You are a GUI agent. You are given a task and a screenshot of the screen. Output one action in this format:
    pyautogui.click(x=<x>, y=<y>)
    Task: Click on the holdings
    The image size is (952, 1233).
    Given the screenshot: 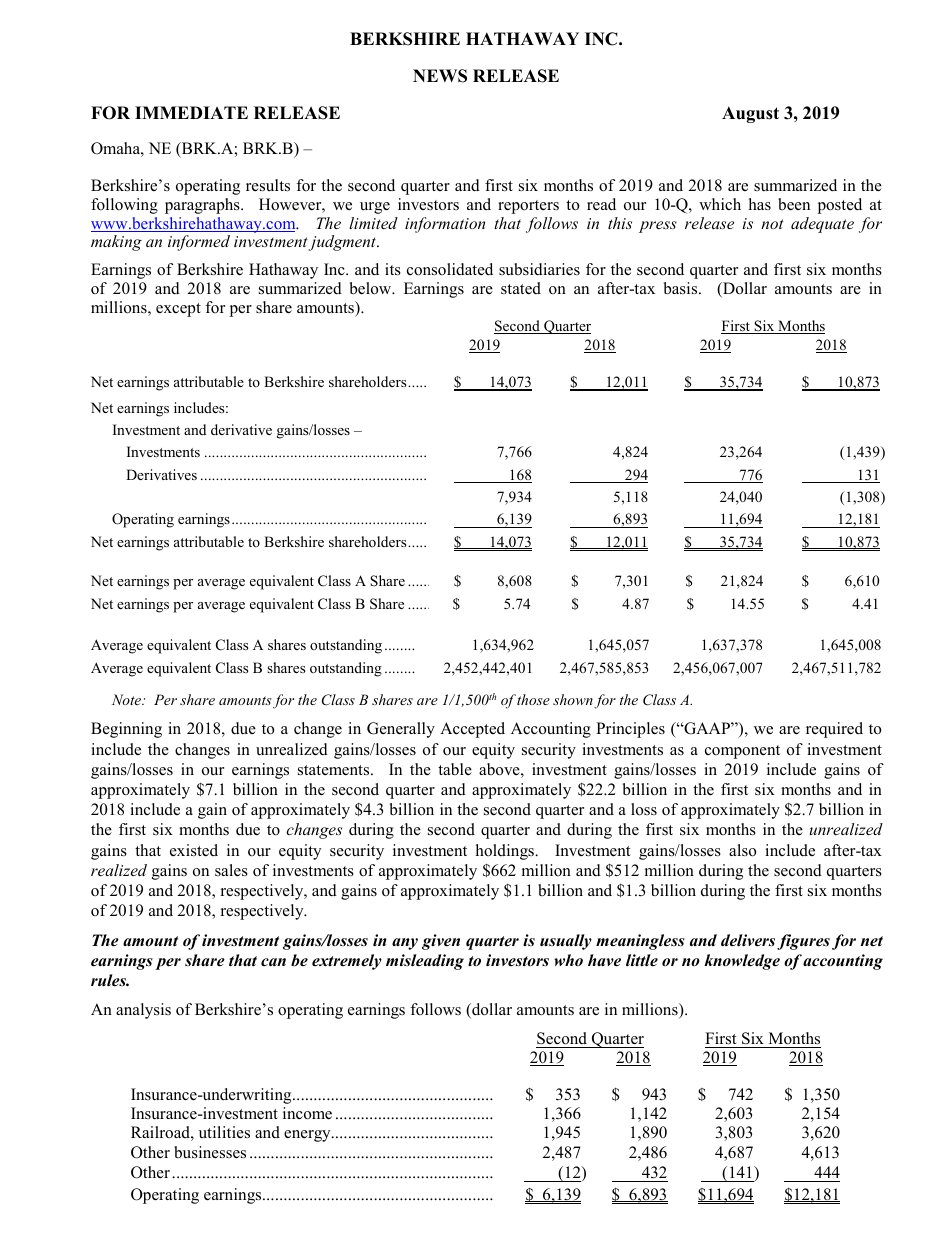 What is the action you would take?
    pyautogui.click(x=506, y=852)
